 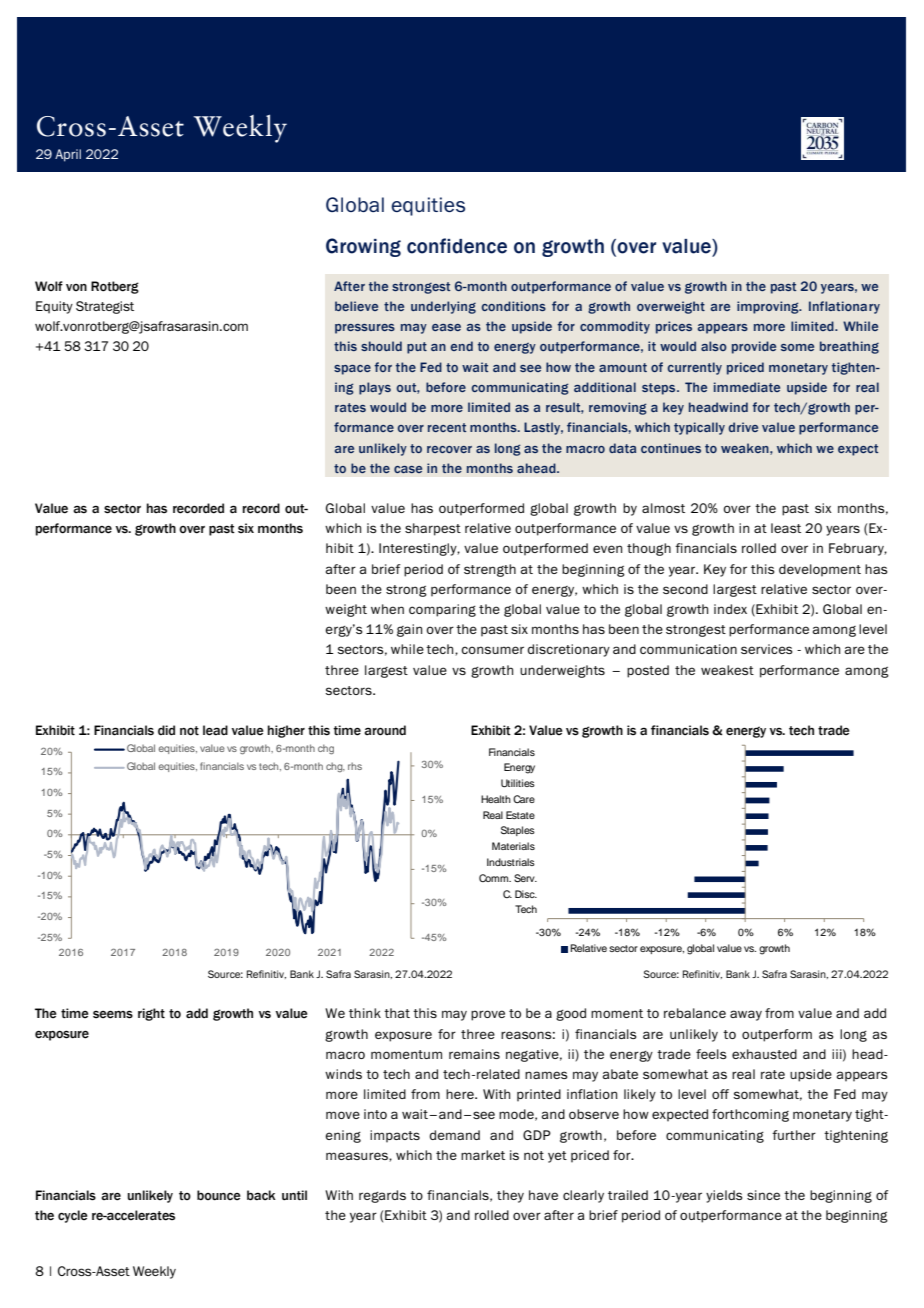 What do you see at coordinates (743, 427) in the screenshot?
I see `drive` at bounding box center [743, 427].
